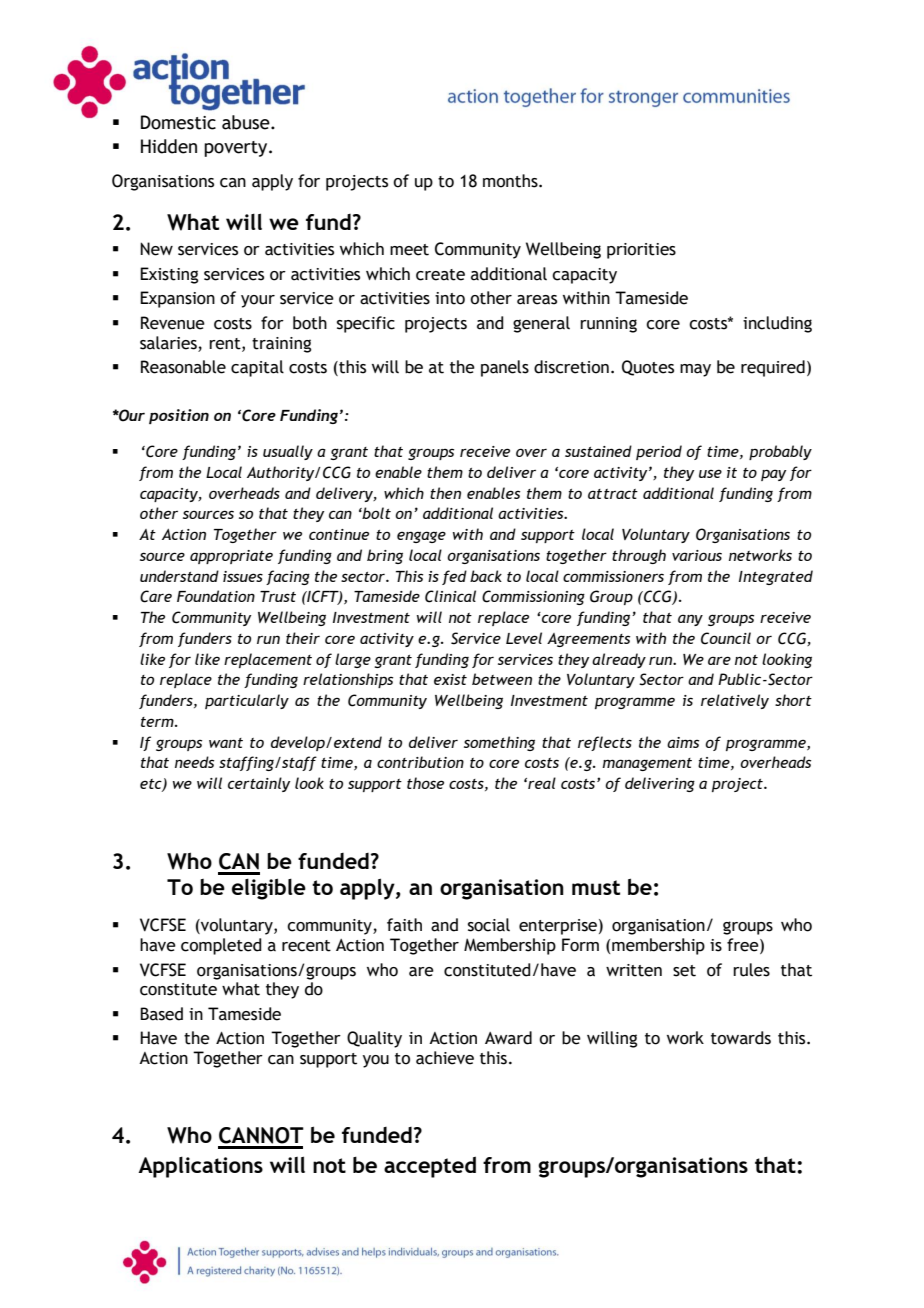  I want to click on then, so click(445, 493).
